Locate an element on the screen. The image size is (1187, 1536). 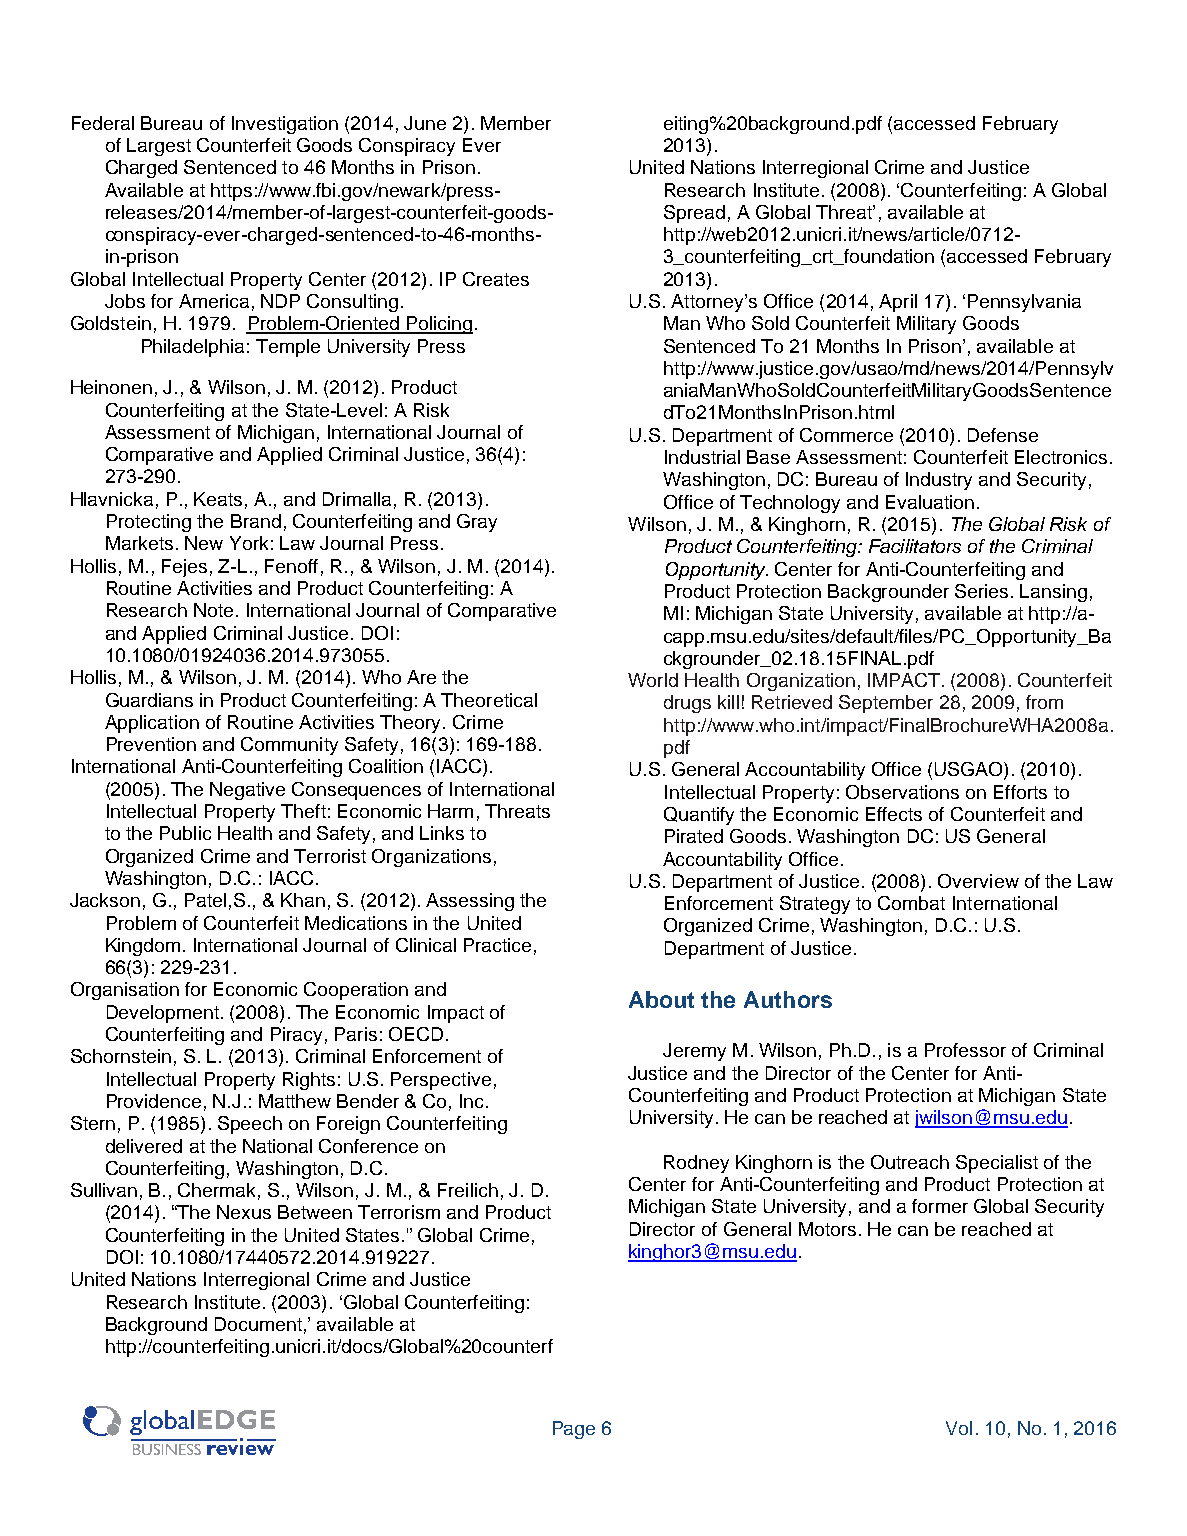
Professor is located at coordinates (965, 1050).
